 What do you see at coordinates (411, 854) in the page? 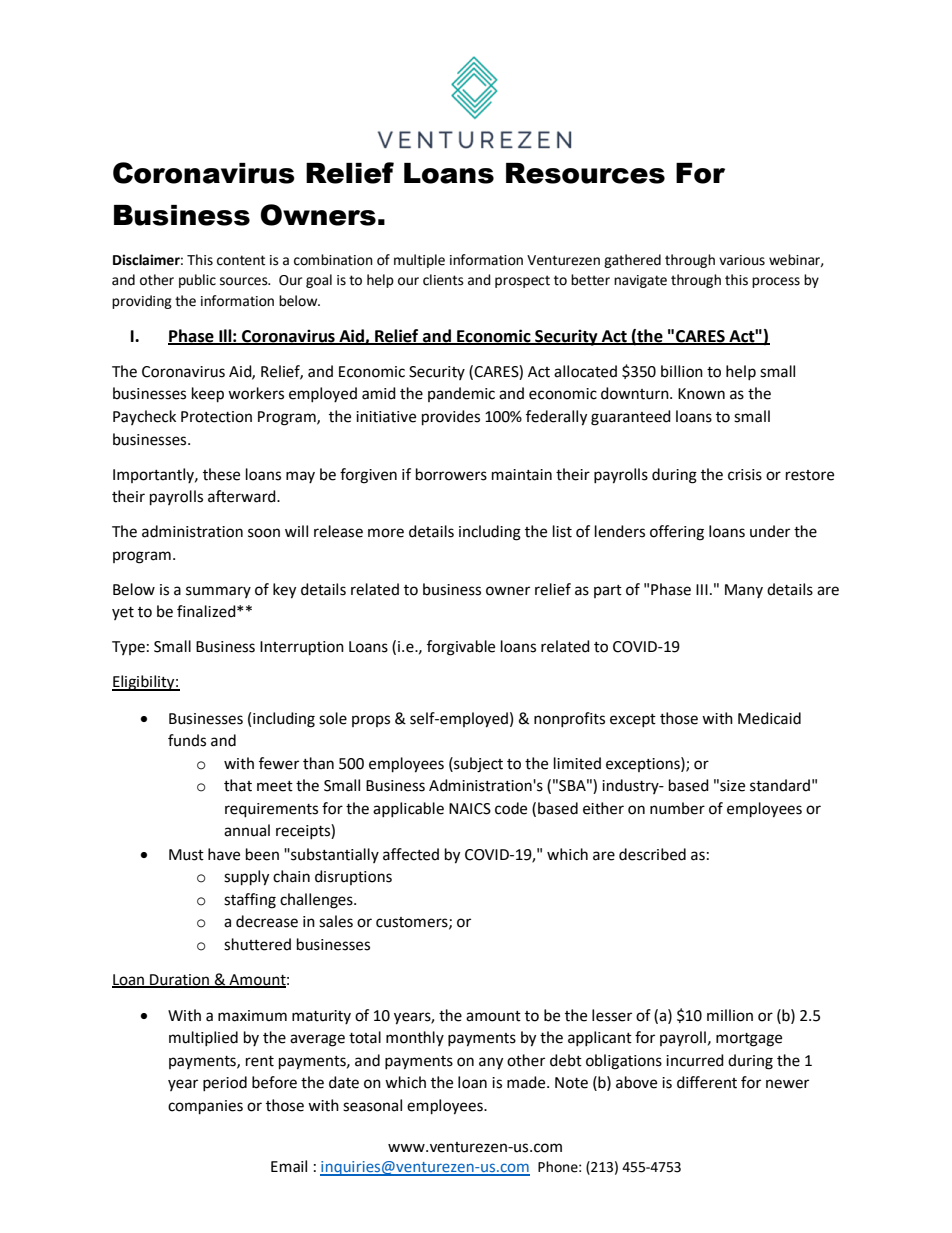
I see `affected` at bounding box center [411, 854].
